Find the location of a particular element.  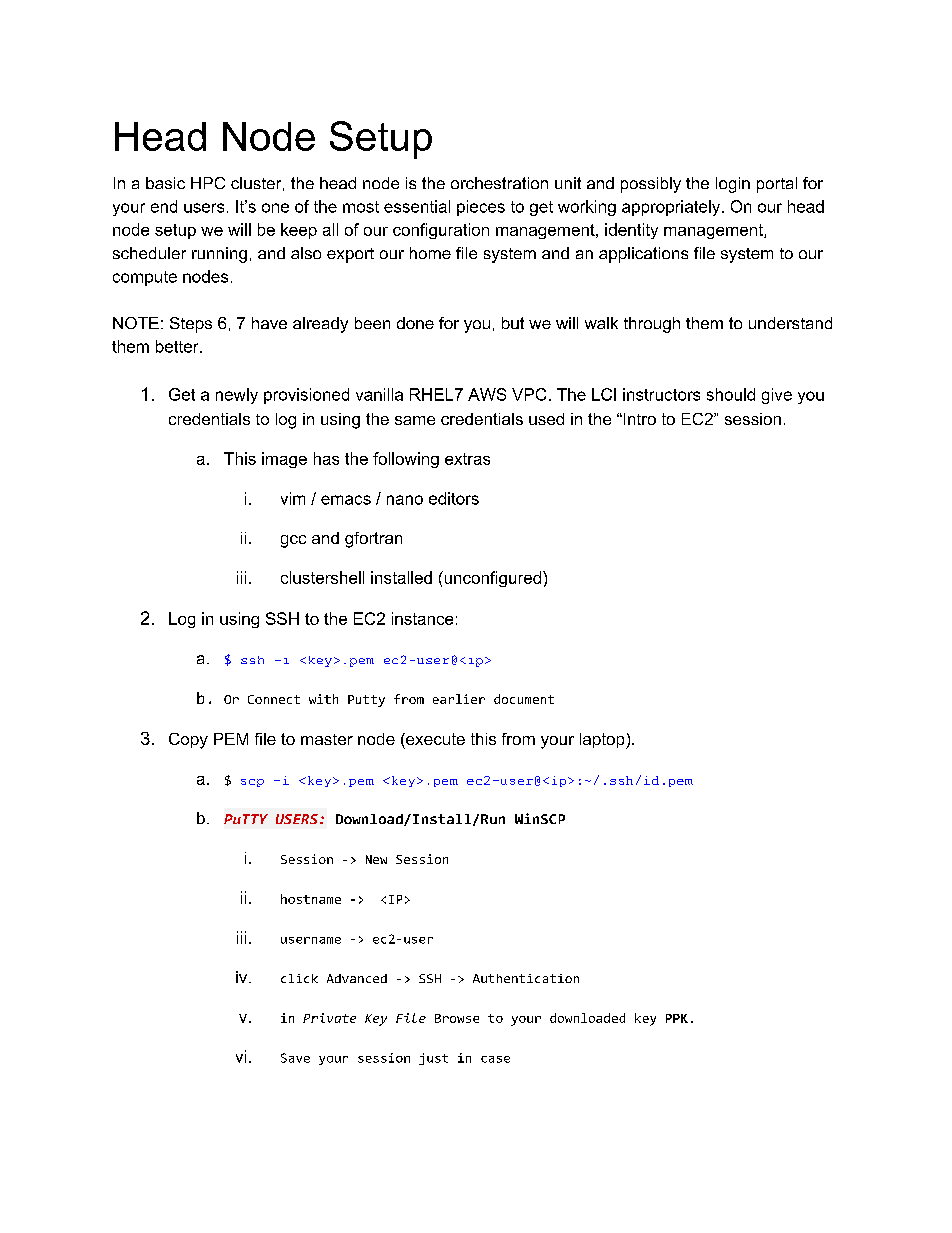

Save is located at coordinates (295, 1058).
